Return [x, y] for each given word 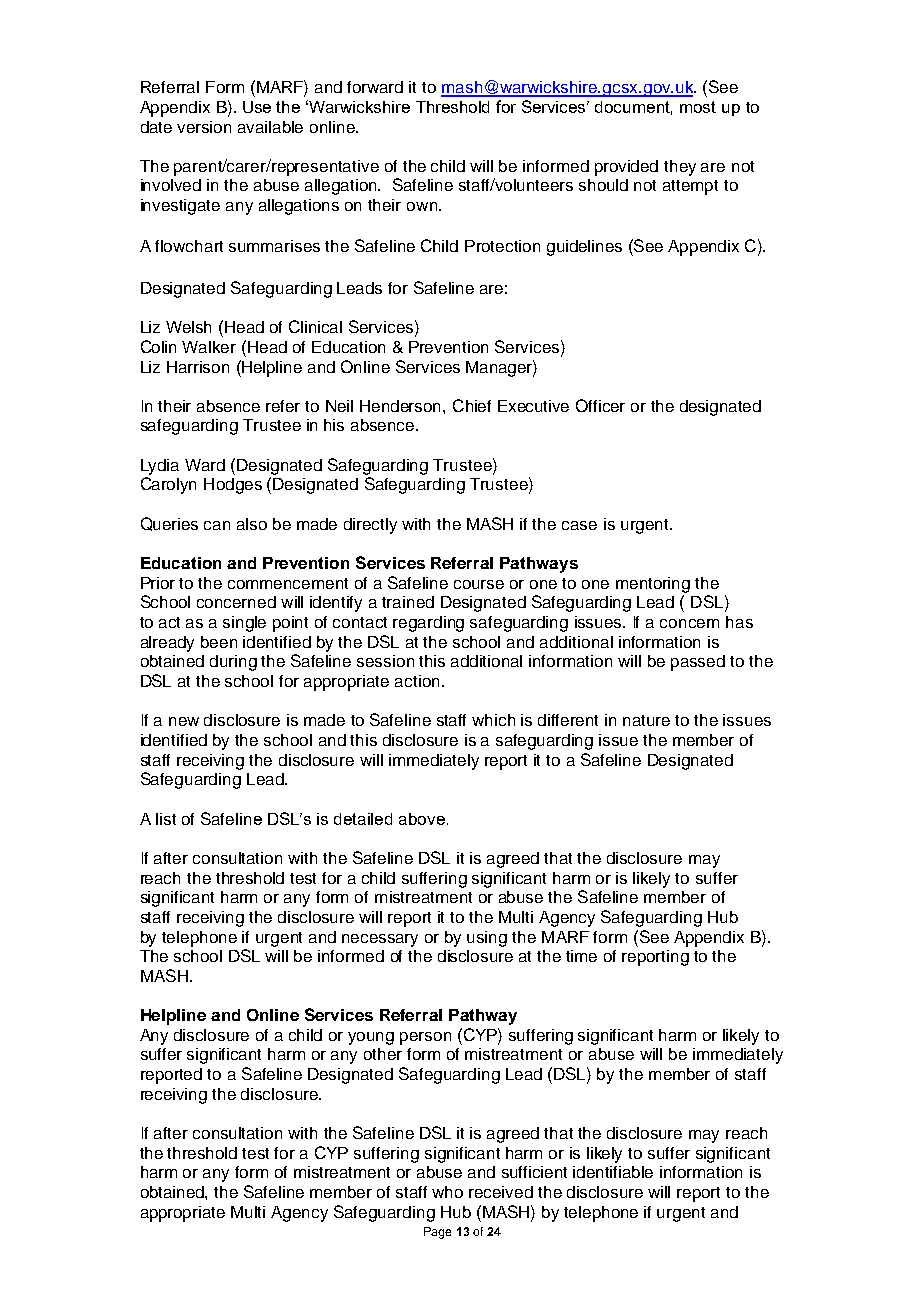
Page [437, 1233]
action [417, 681]
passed [698, 663]
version [204, 127]
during [233, 663]
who [447, 1192]
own [422, 206]
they [680, 168]
